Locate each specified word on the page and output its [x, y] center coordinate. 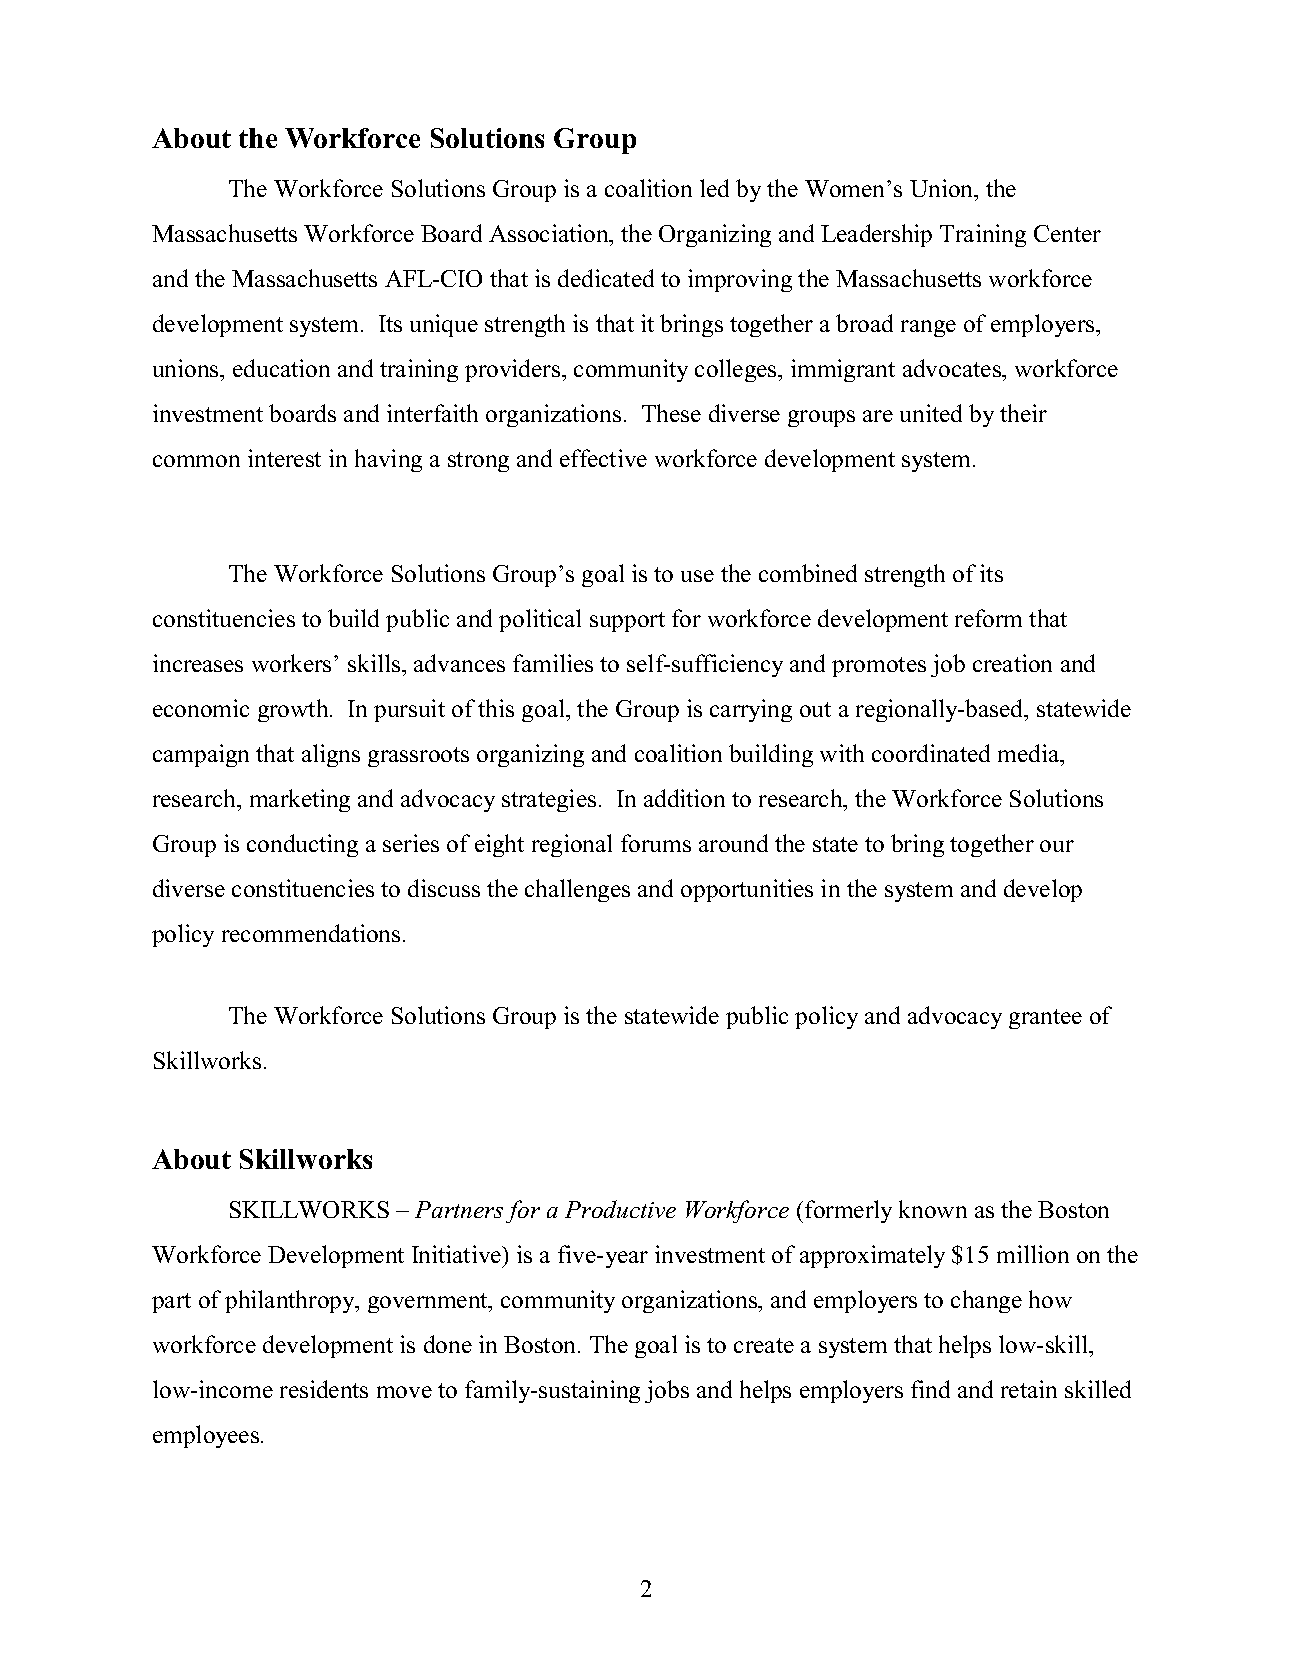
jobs [667, 1391]
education [281, 368]
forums [656, 843]
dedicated [606, 278]
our [1057, 846]
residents [324, 1389]
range [928, 328]
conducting [302, 845]
